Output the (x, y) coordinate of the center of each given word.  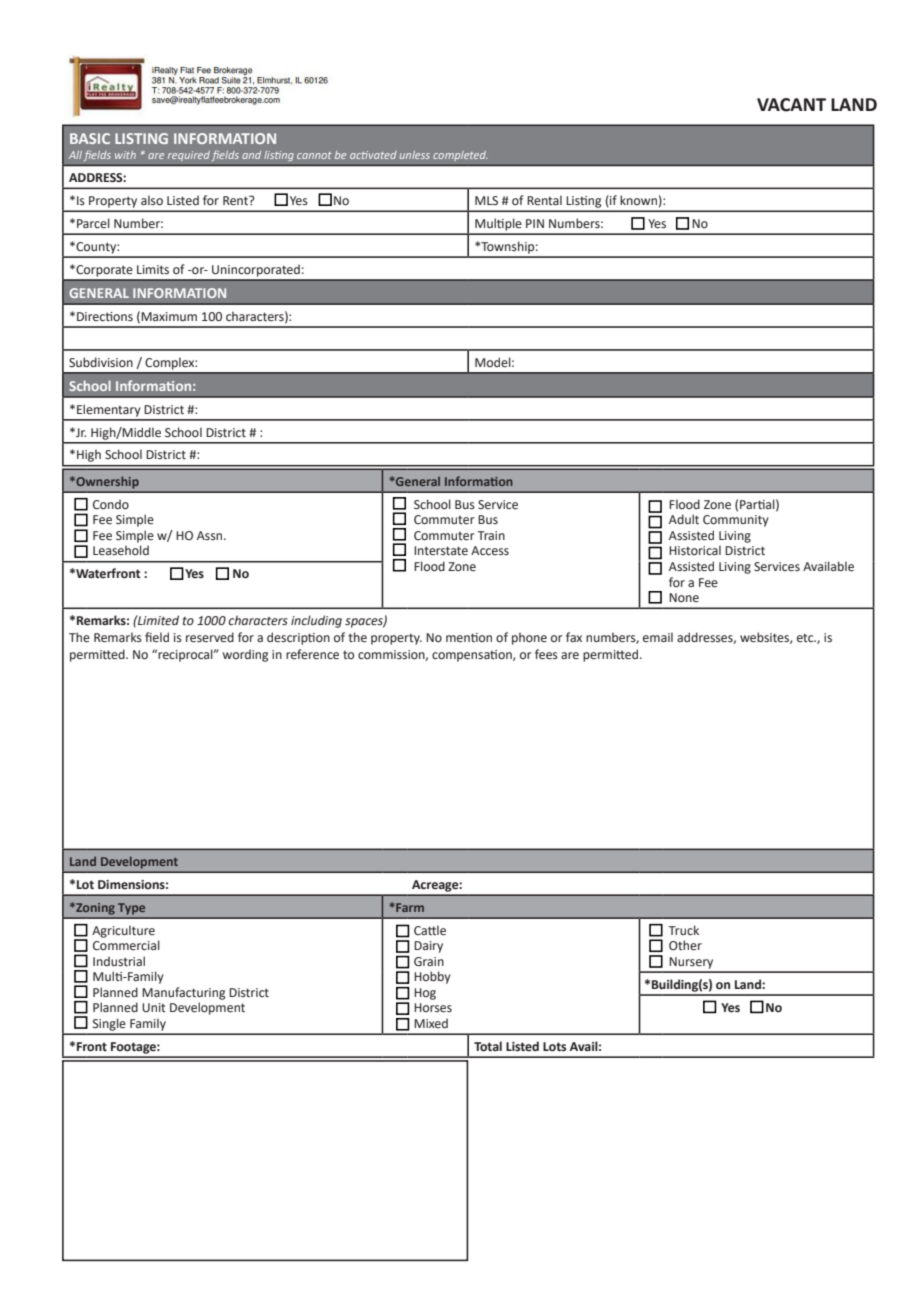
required (188, 156)
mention (469, 637)
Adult (684, 519)
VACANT (791, 105)
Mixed (431, 1023)
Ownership (106, 482)
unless (415, 155)
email (658, 637)
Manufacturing (183, 993)
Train (491, 535)
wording (245, 655)
